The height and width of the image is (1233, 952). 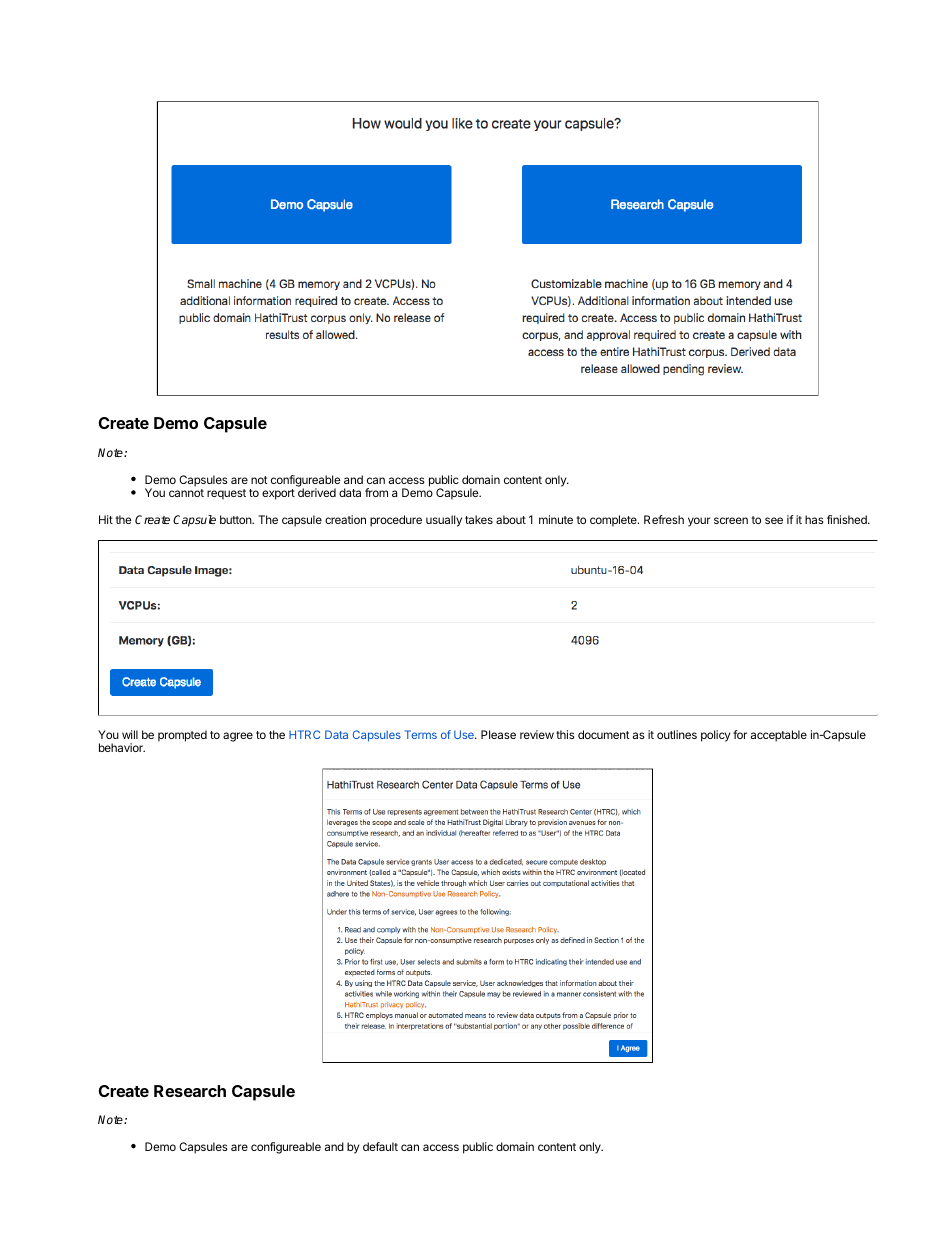 What do you see at coordinates (182, 736) in the image?
I see `prompted` at bounding box center [182, 736].
